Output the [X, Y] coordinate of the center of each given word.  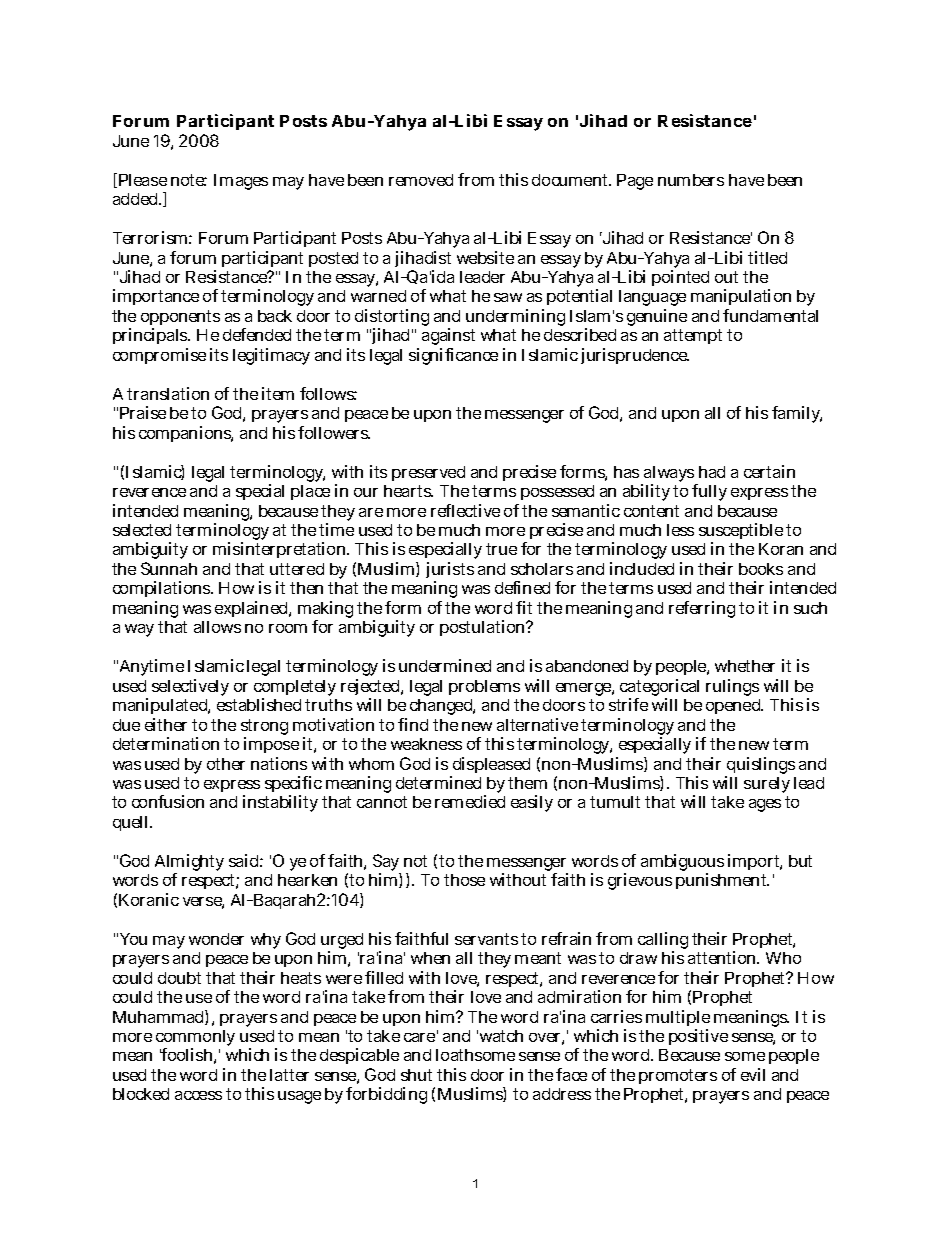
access [198, 1095]
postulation [483, 628]
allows [217, 627]
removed [421, 180]
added [136, 199]
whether [745, 666]
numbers [691, 180]
